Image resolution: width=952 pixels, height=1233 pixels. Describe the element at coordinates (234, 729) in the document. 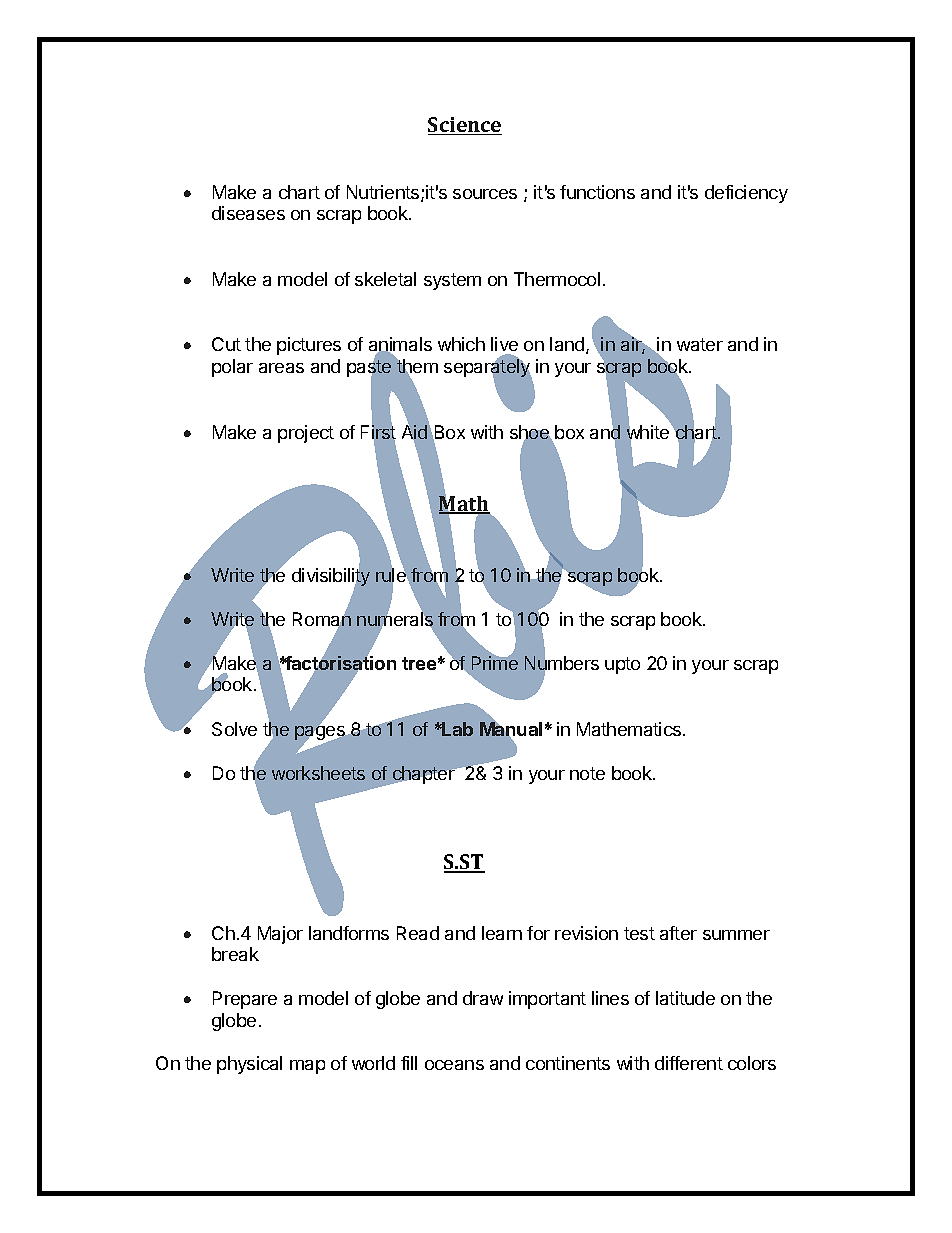

I see `Solve` at that location.
